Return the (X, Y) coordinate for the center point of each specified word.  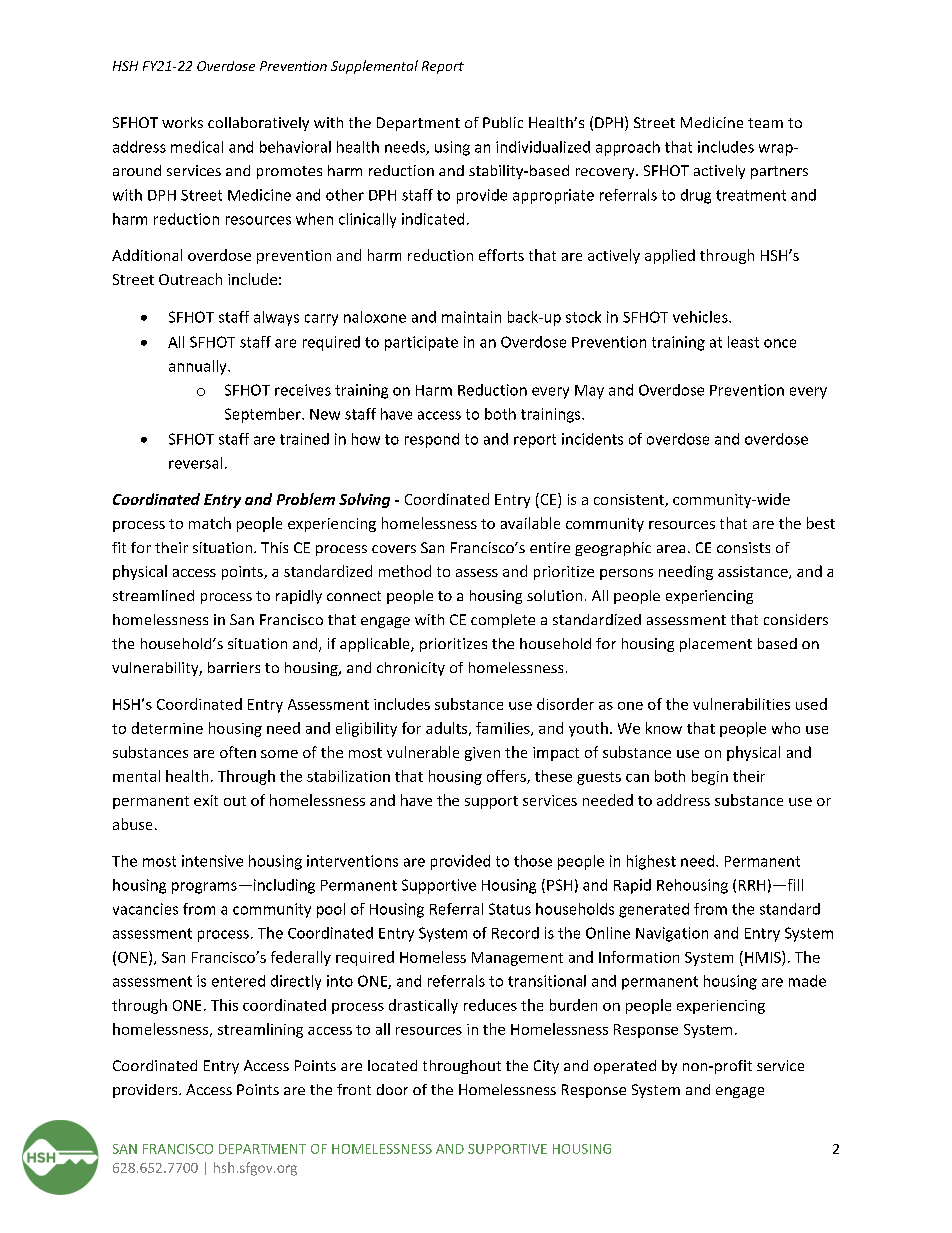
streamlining (260, 1030)
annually (199, 367)
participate (421, 343)
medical (197, 147)
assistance (754, 572)
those (533, 861)
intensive (212, 861)
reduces (490, 1005)
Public (503, 122)
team (765, 123)
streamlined (153, 595)
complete (503, 621)
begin (710, 777)
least (743, 342)
